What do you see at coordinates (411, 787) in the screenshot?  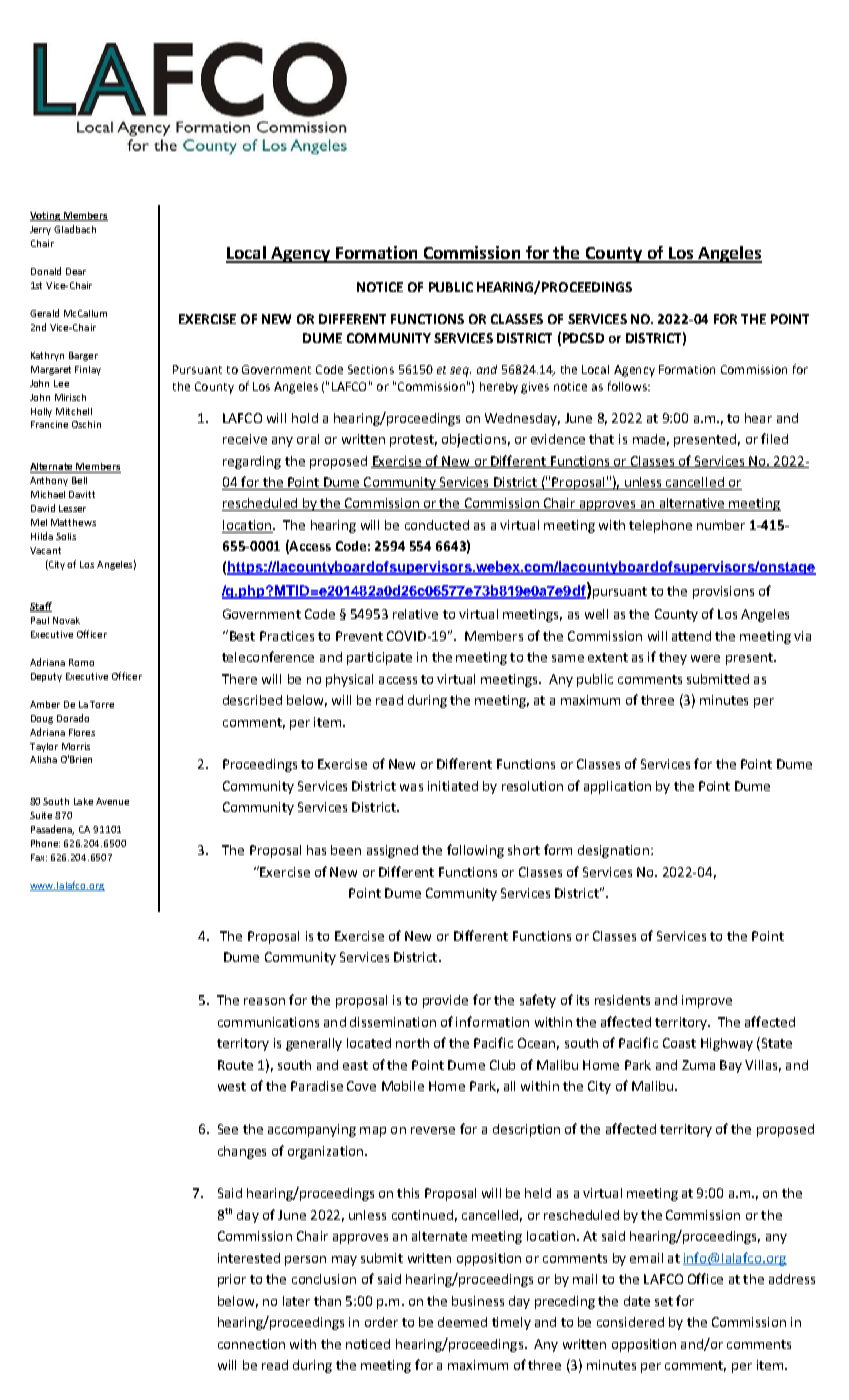 I see `was` at bounding box center [411, 787].
